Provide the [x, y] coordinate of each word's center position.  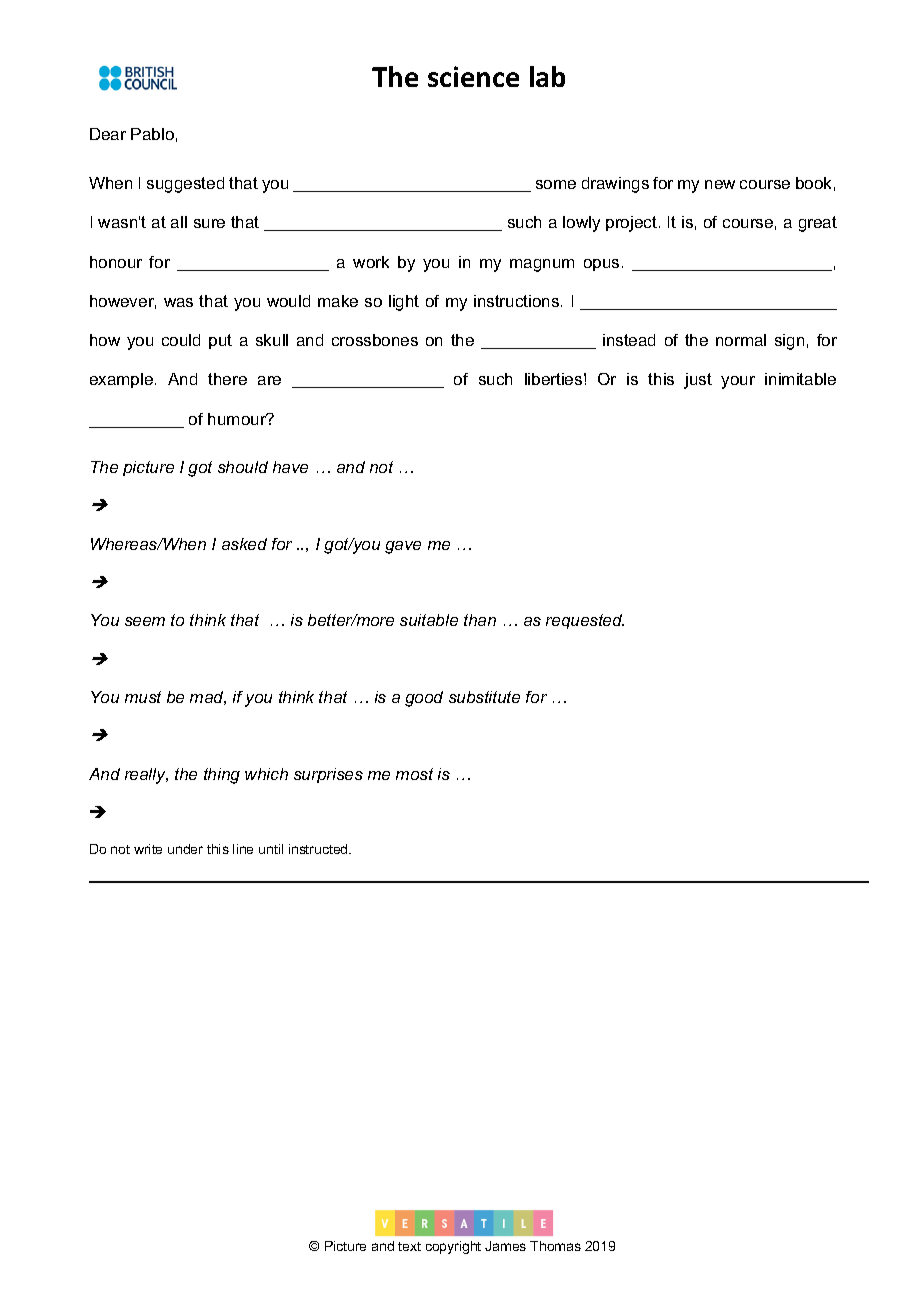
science [473, 76]
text [409, 1246]
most [414, 774]
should [243, 467]
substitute [484, 697]
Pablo [152, 134]
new [720, 184]
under [185, 849]
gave [403, 547]
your [738, 382]
